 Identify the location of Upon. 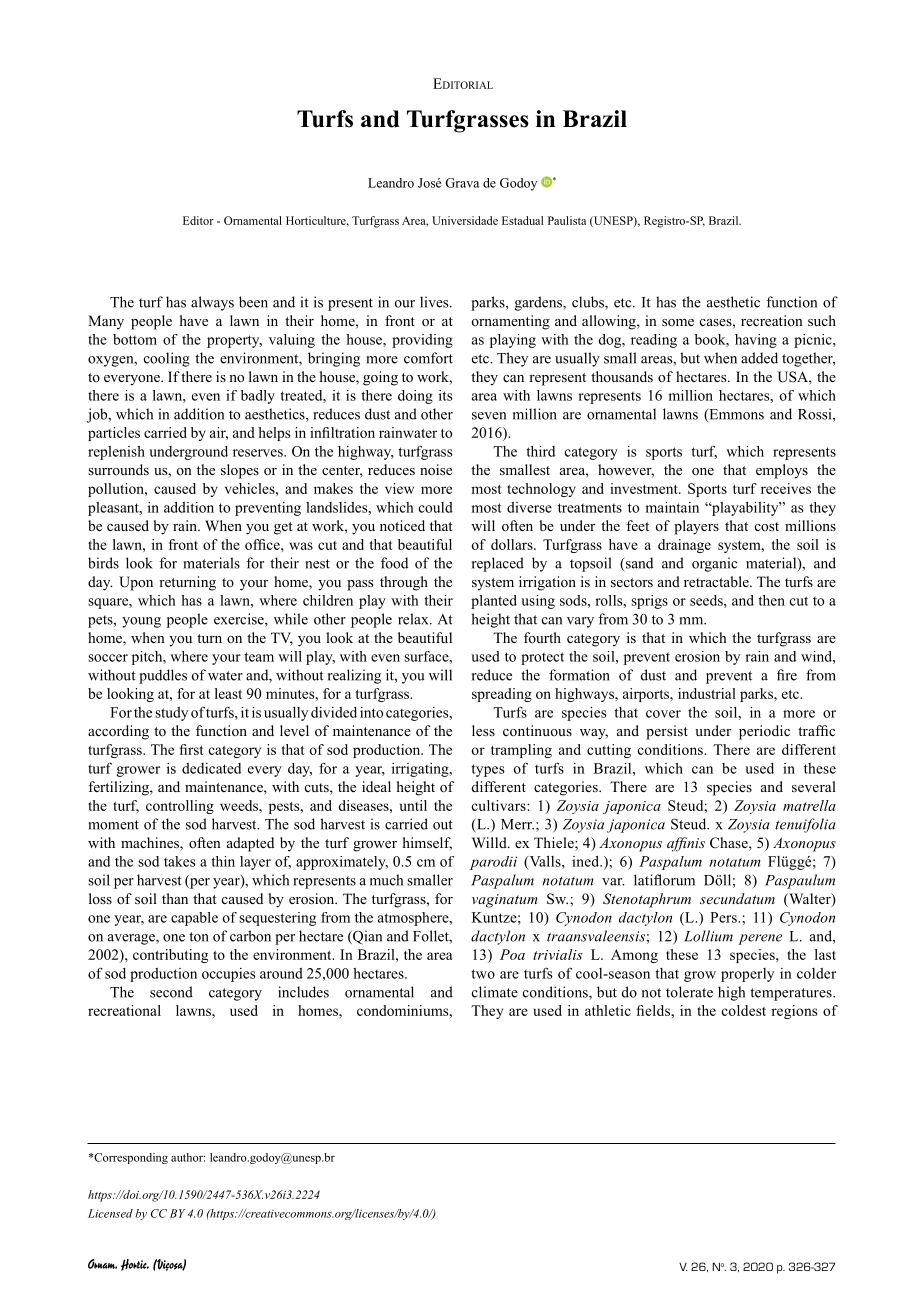
(136, 583).
